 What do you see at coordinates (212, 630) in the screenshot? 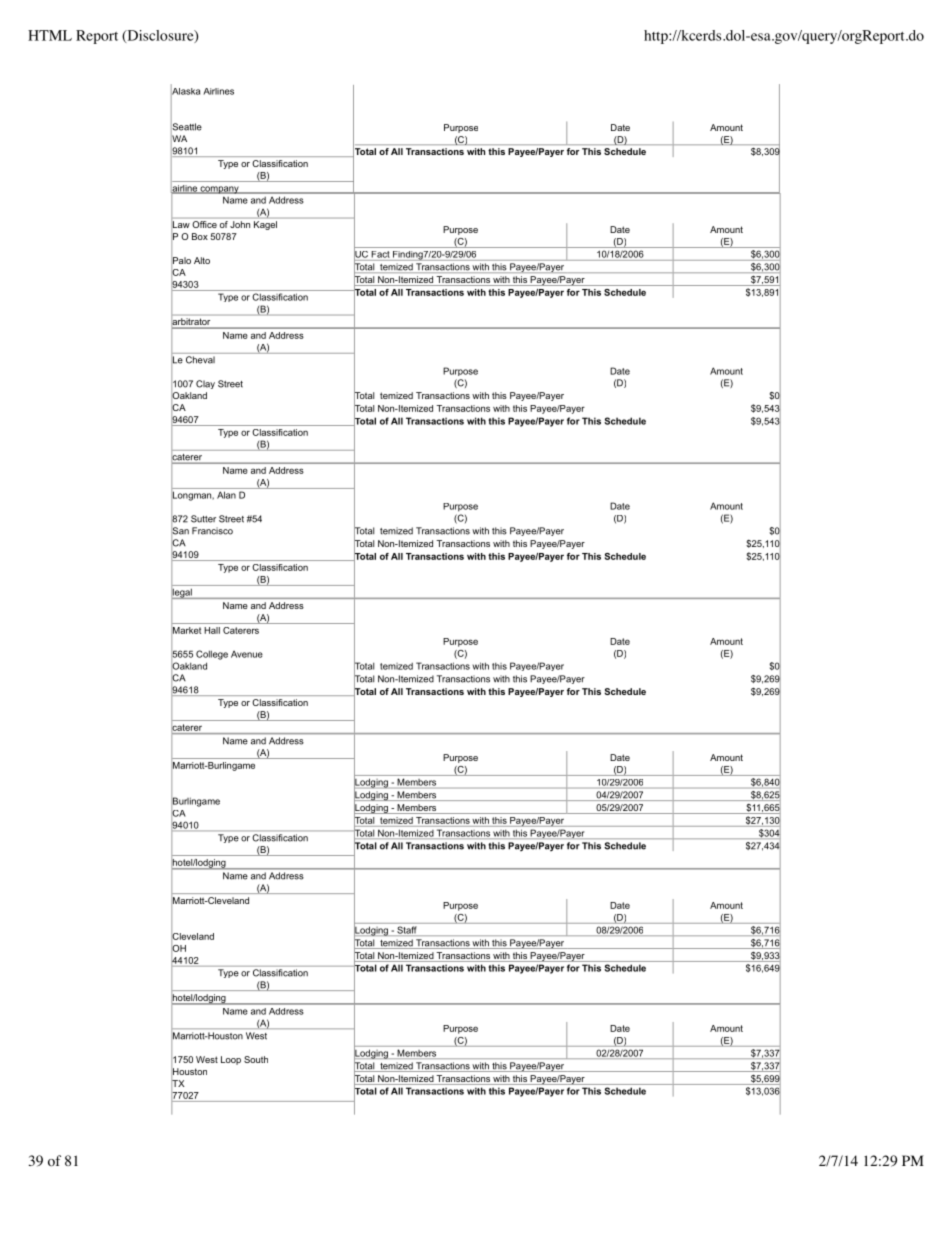
I see `Hall` at bounding box center [212, 630].
